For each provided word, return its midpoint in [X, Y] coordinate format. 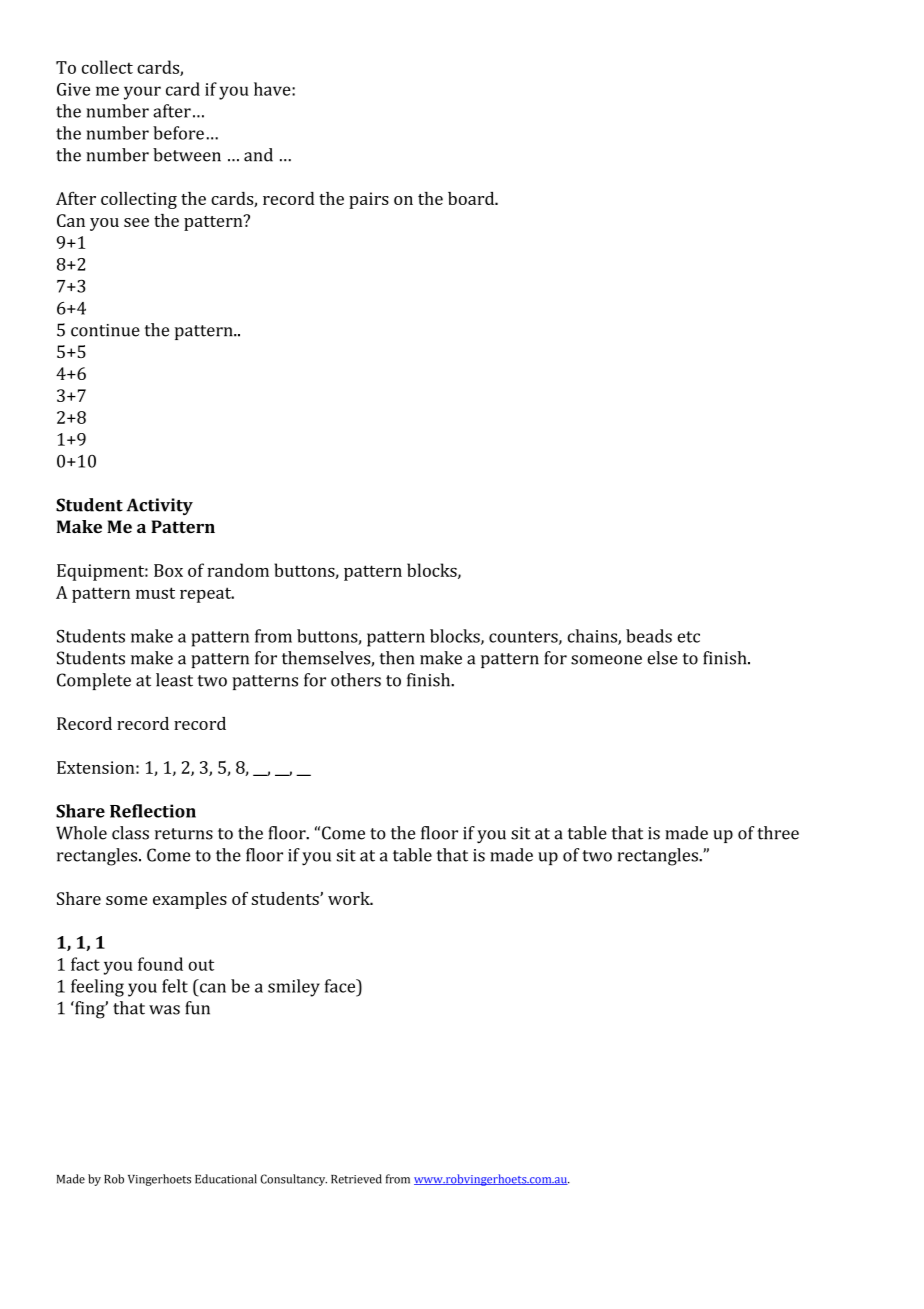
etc [688, 637]
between [187, 155]
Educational [226, 1179]
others [356, 680]
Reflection [153, 811]
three [778, 833]
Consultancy [294, 1180]
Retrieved [356, 1179]
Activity [160, 506]
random [238, 570]
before [178, 133]
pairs [369, 200]
